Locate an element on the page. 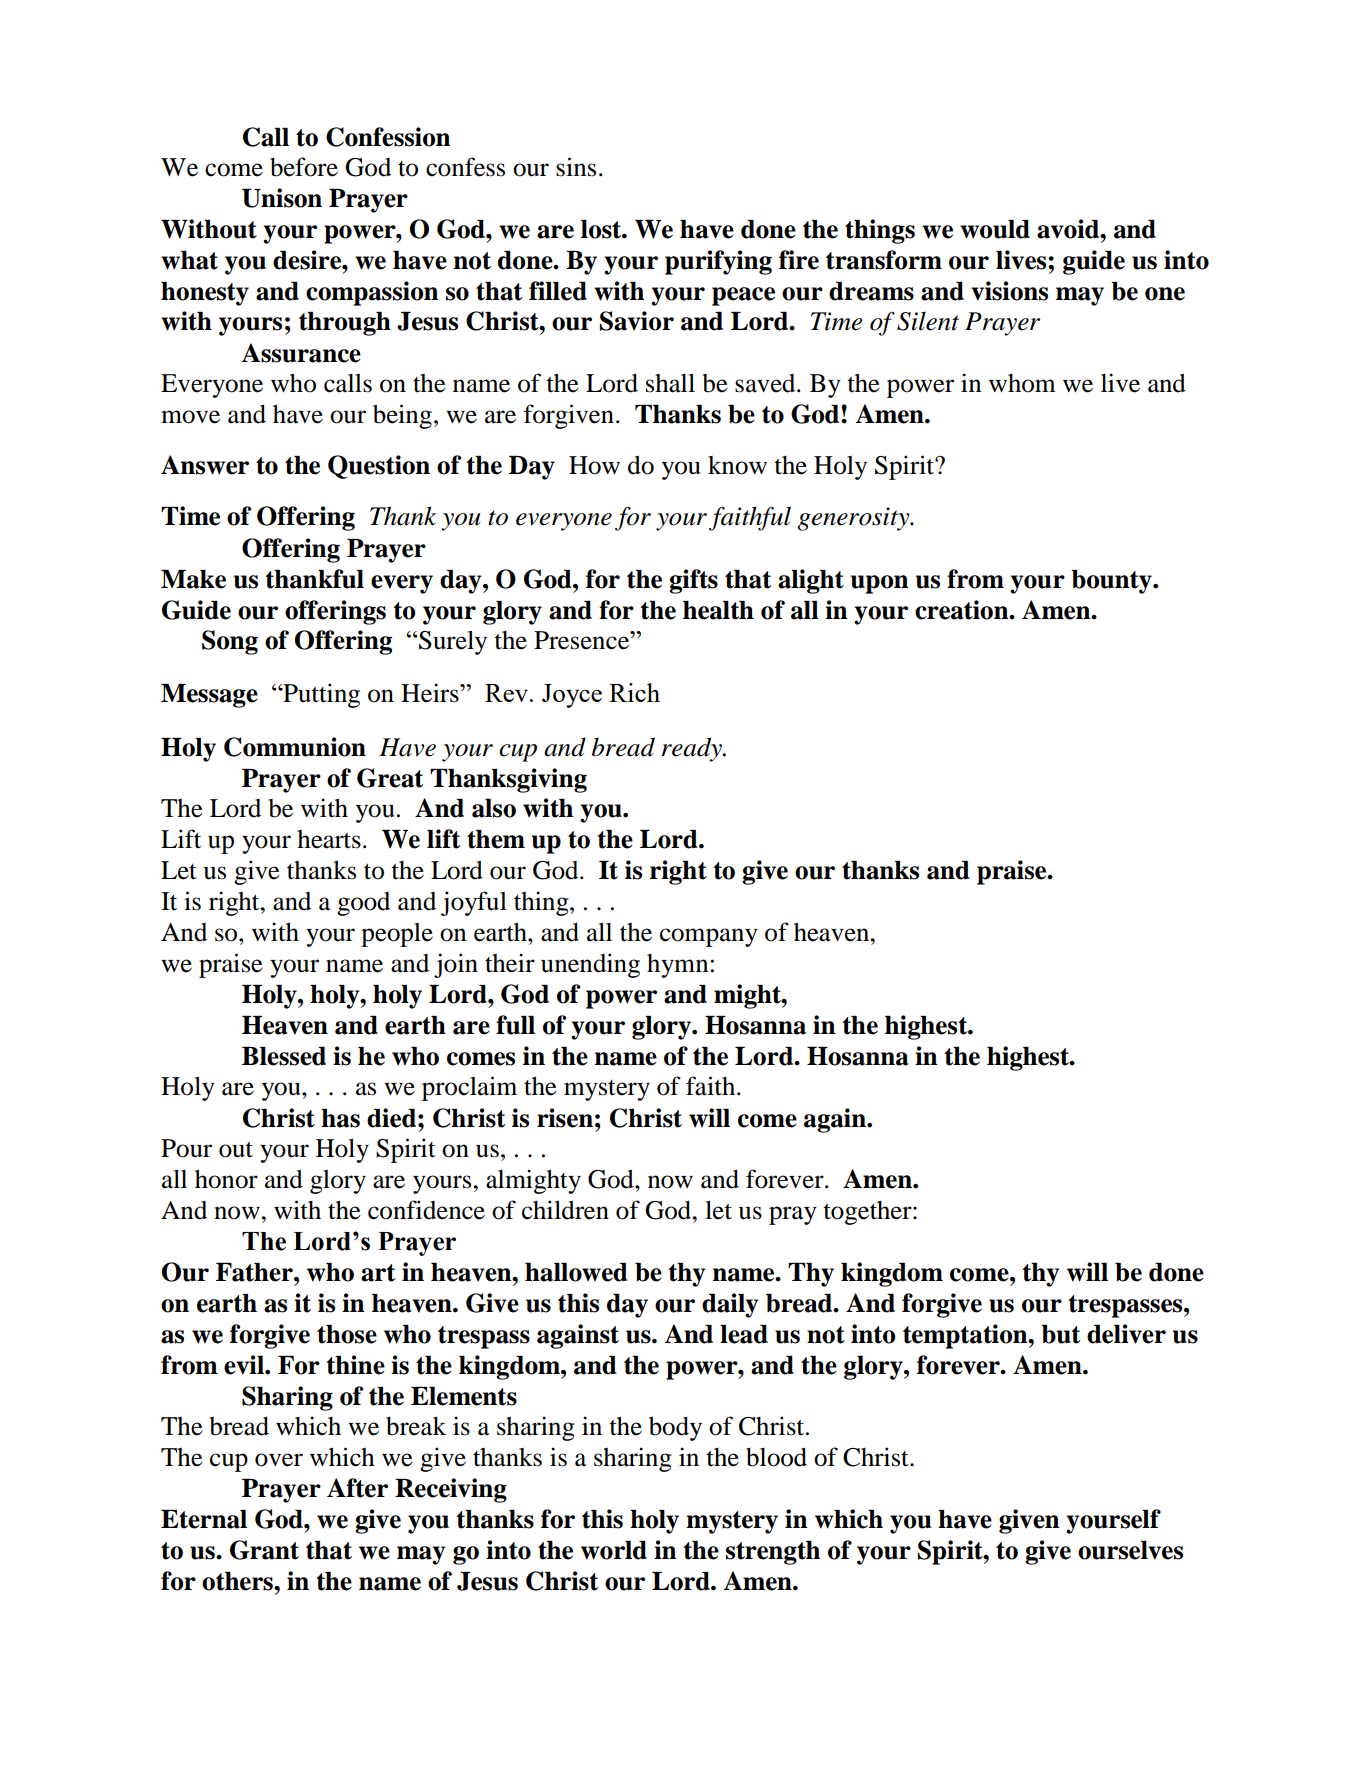 The height and width of the image is (1773, 1370). but is located at coordinates (1060, 1334).
